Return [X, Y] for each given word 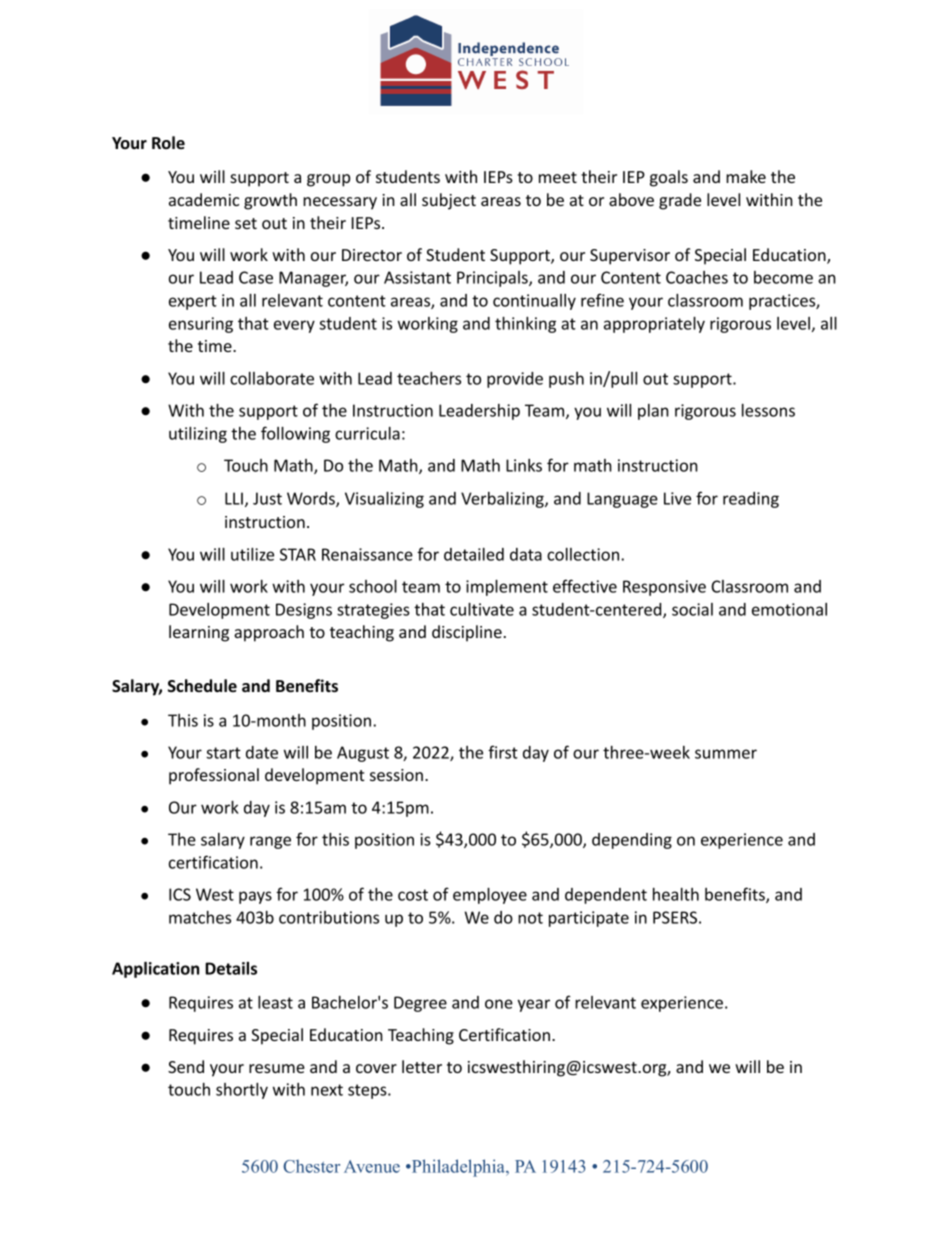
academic [204, 199]
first [503, 752]
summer [726, 754]
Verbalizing [503, 499]
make [746, 176]
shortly [242, 1091]
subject [449, 201]
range [270, 842]
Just [267, 498]
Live [677, 498]
